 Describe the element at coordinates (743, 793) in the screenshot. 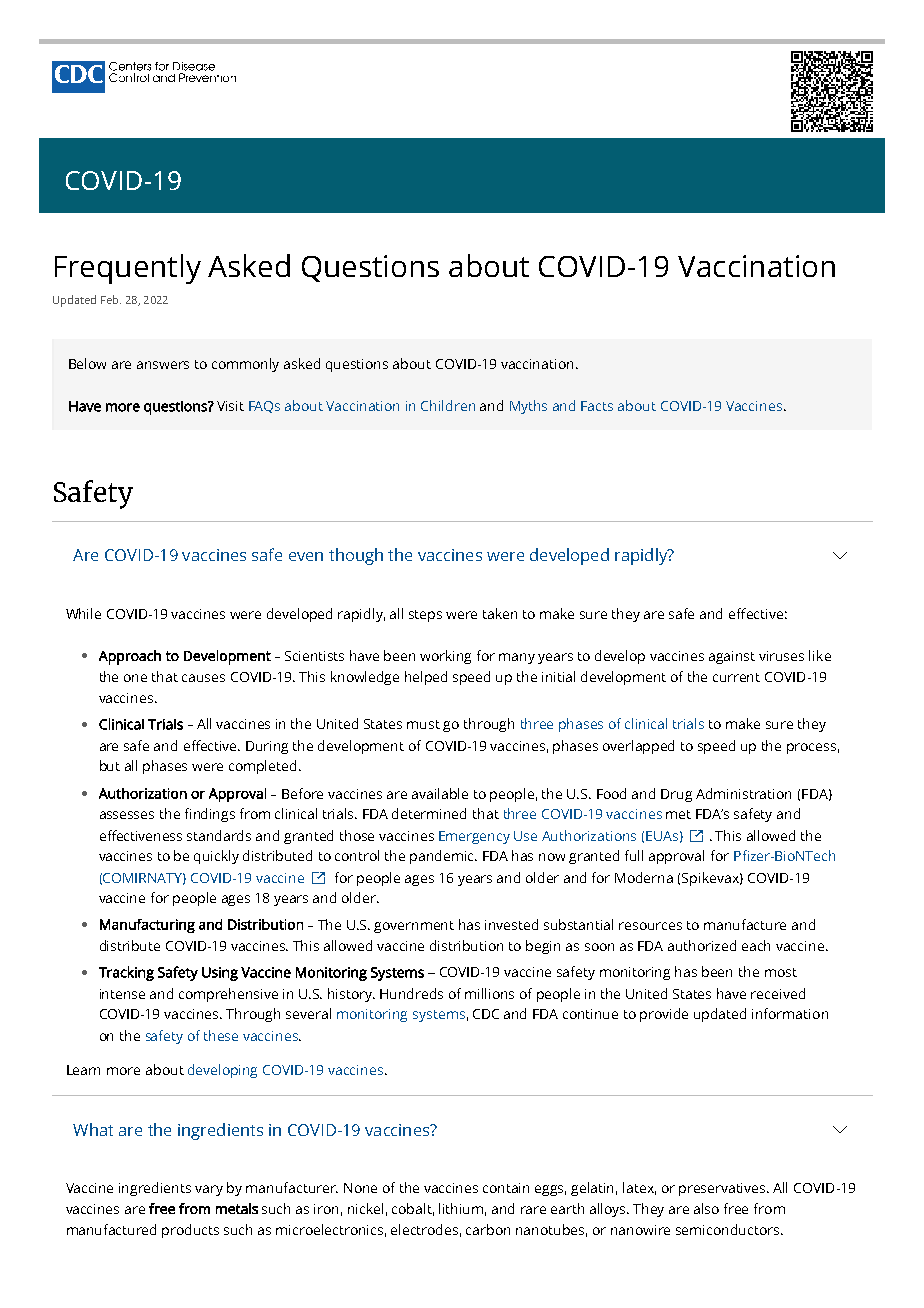

I see `Administration` at that location.
